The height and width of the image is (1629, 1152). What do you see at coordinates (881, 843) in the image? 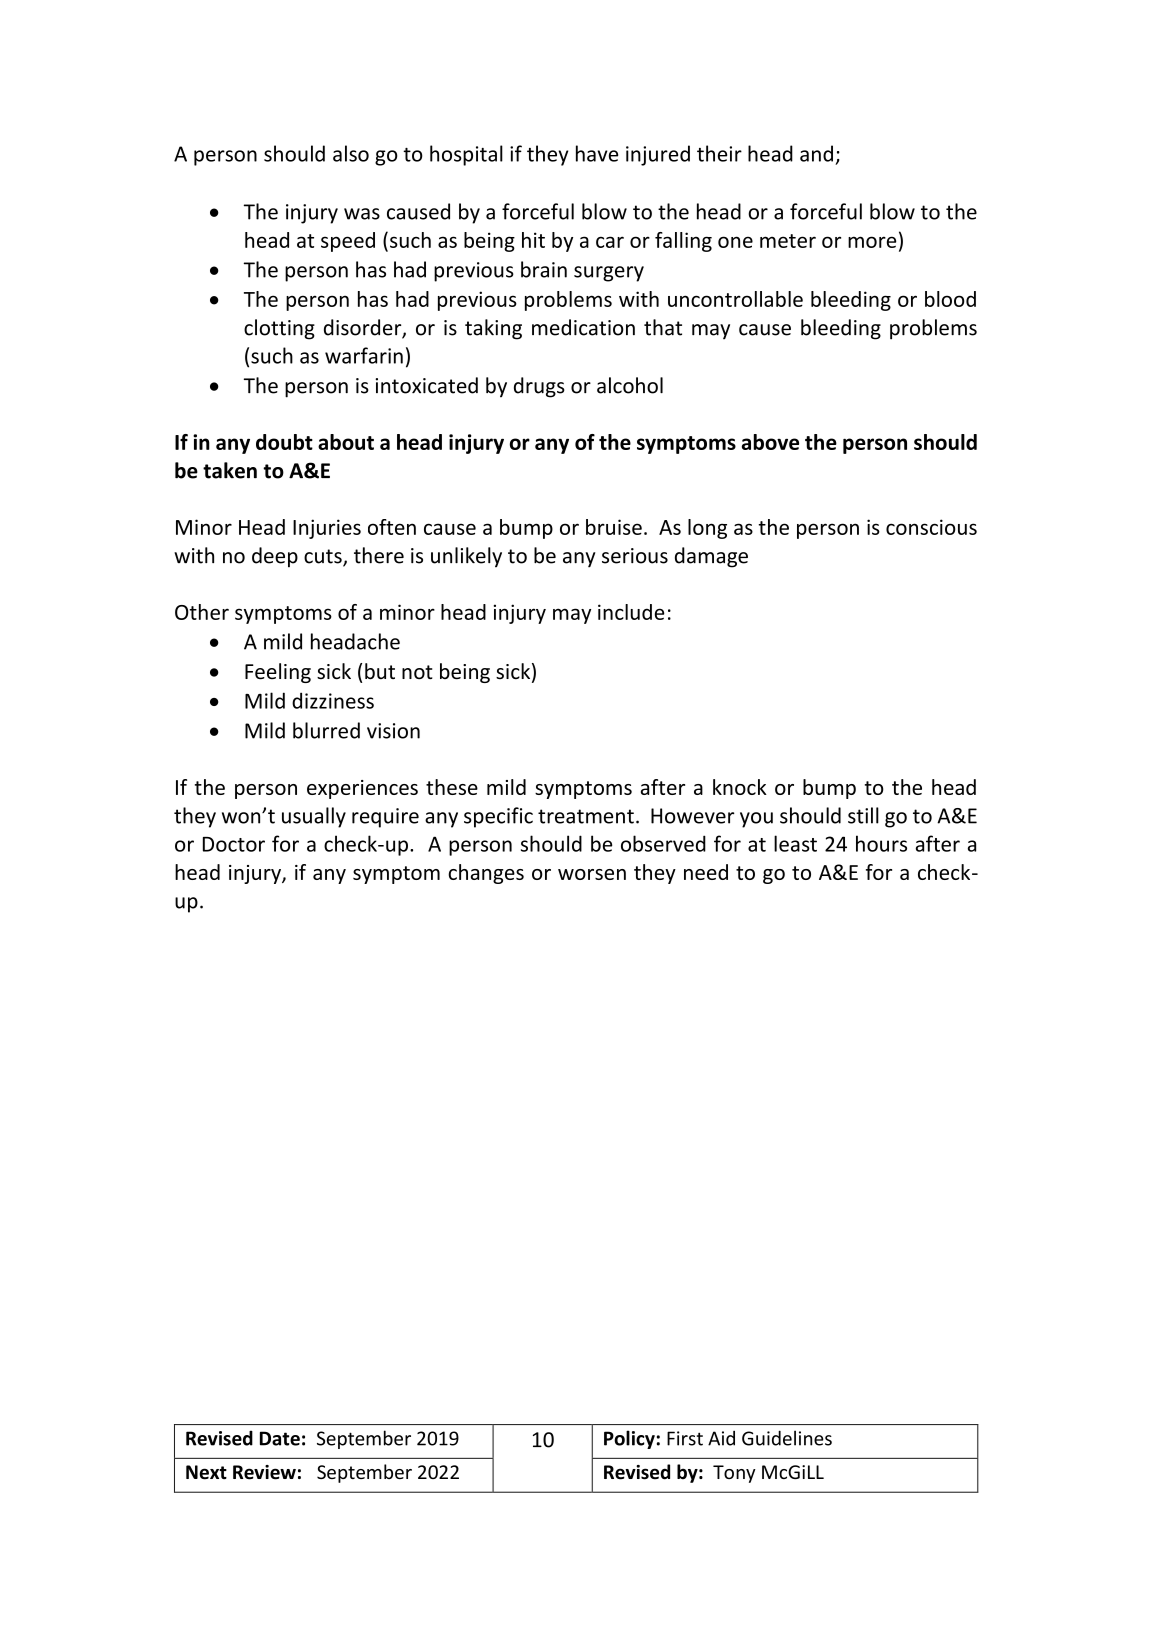
I see `hours` at bounding box center [881, 843].
